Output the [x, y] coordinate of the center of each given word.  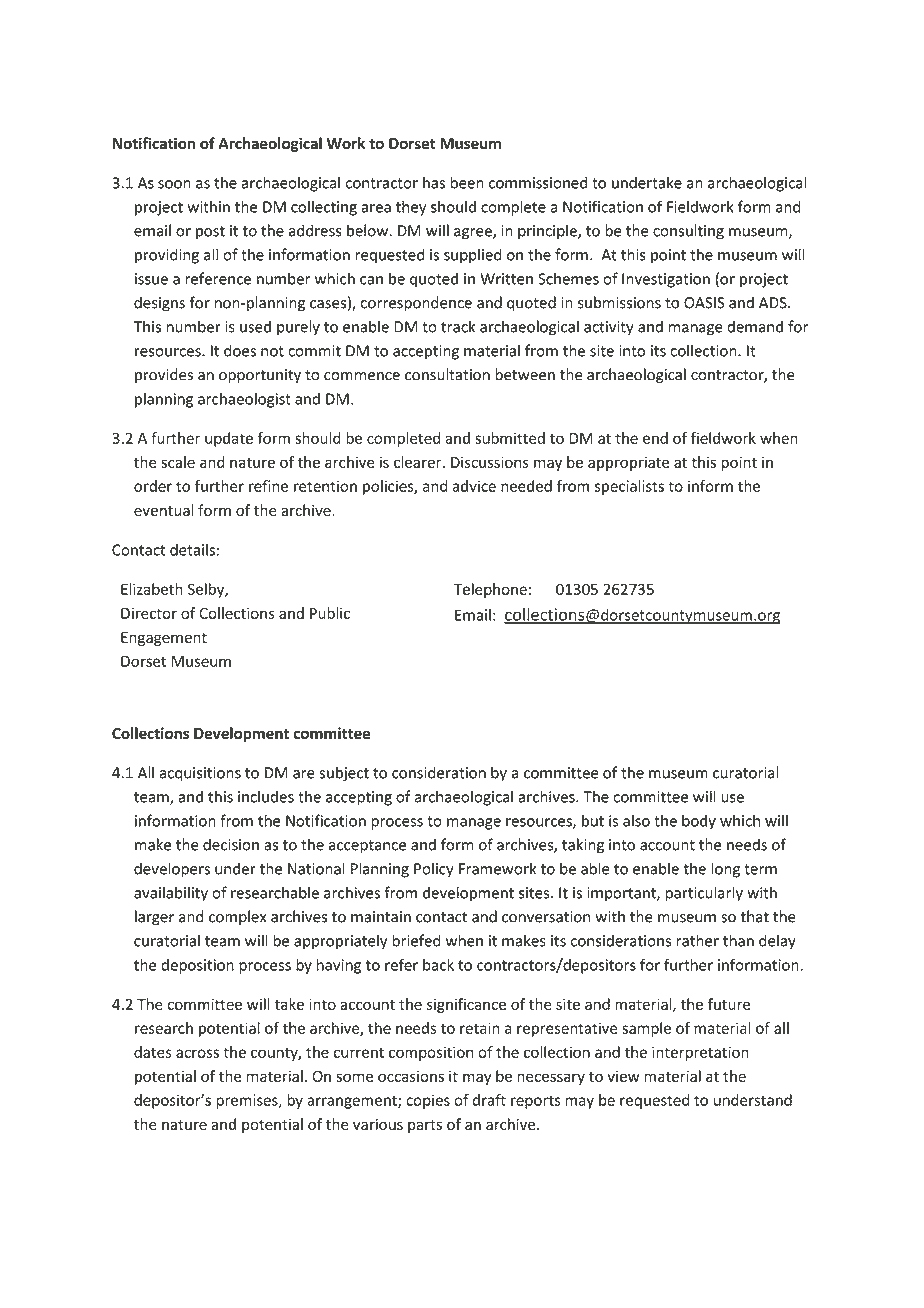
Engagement [164, 639]
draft [489, 1100]
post [210, 233]
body [699, 822]
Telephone [490, 590]
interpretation [700, 1053]
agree [474, 234]
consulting [688, 232]
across [197, 1053]
